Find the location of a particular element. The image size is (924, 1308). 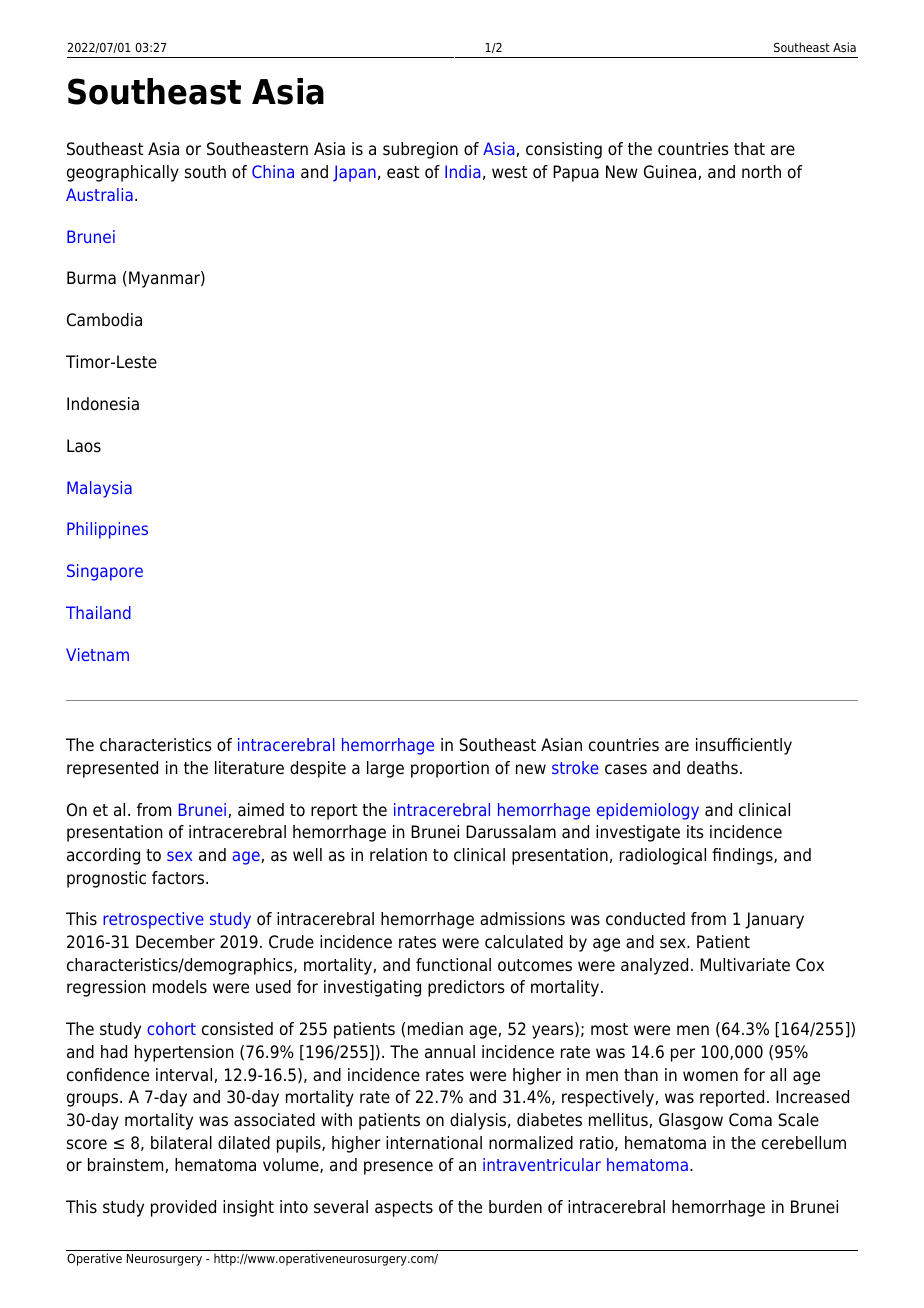

deaths is located at coordinates (712, 768).
